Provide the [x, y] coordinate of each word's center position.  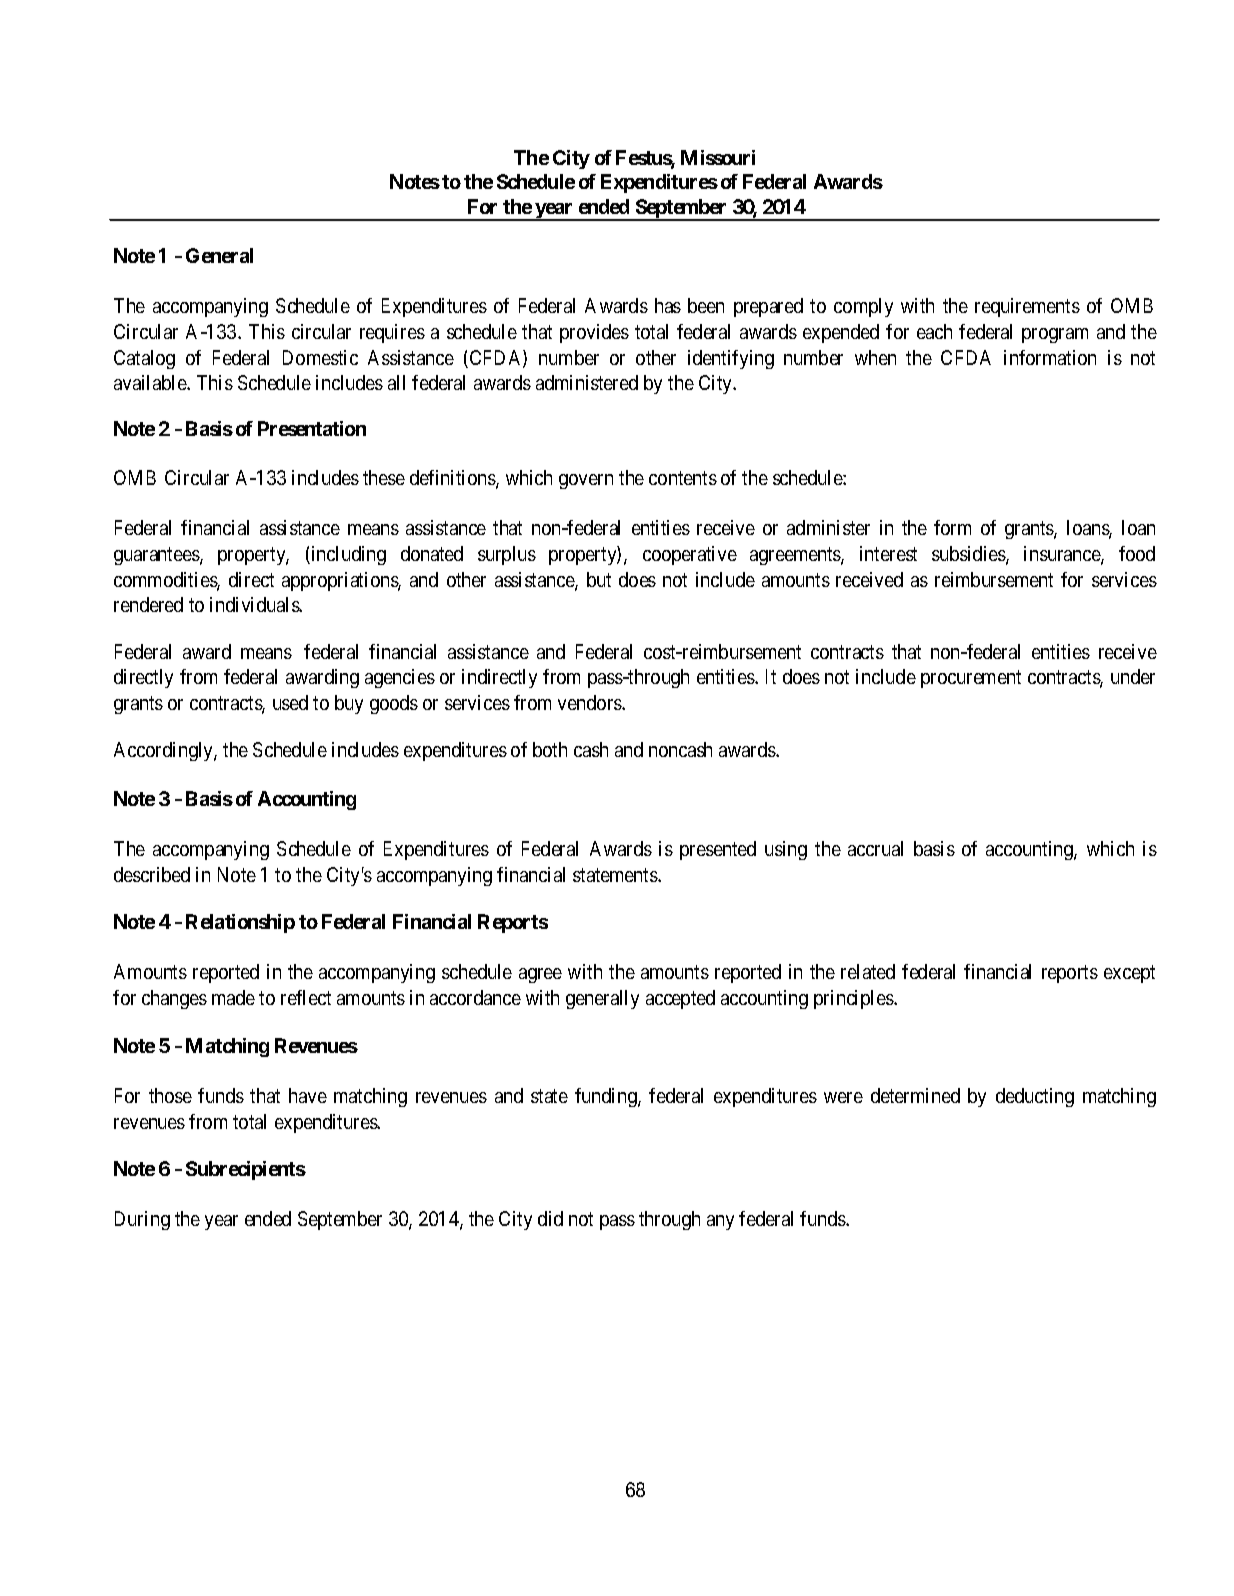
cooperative [690, 555]
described [152, 874]
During [142, 1220]
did [550, 1218]
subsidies [969, 555]
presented [718, 850]
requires [392, 333]
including [347, 555]
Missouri [718, 157]
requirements [1027, 307]
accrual [875, 848]
